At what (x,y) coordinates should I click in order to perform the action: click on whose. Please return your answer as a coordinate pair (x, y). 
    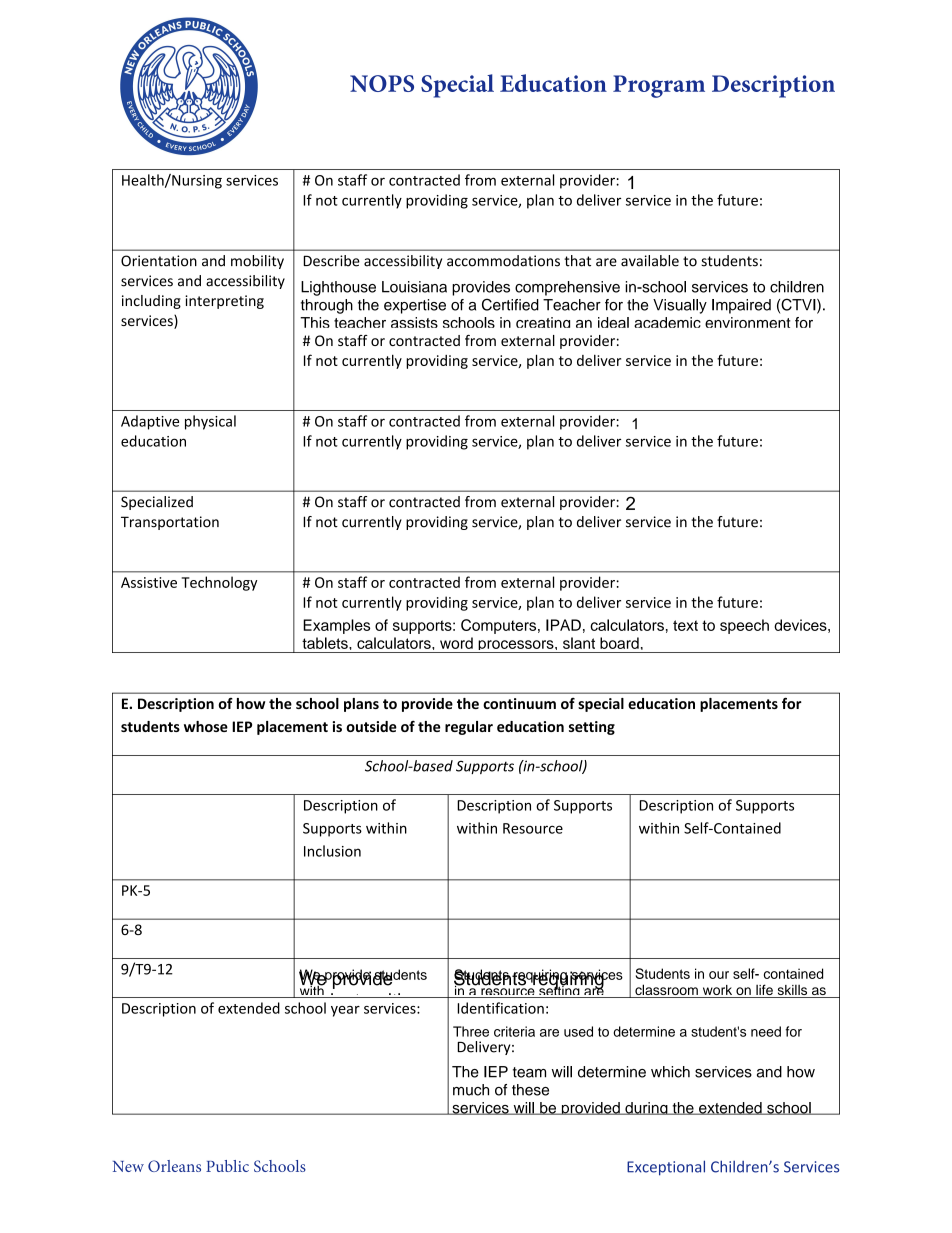
    Looking at the image, I should click on (206, 726).
